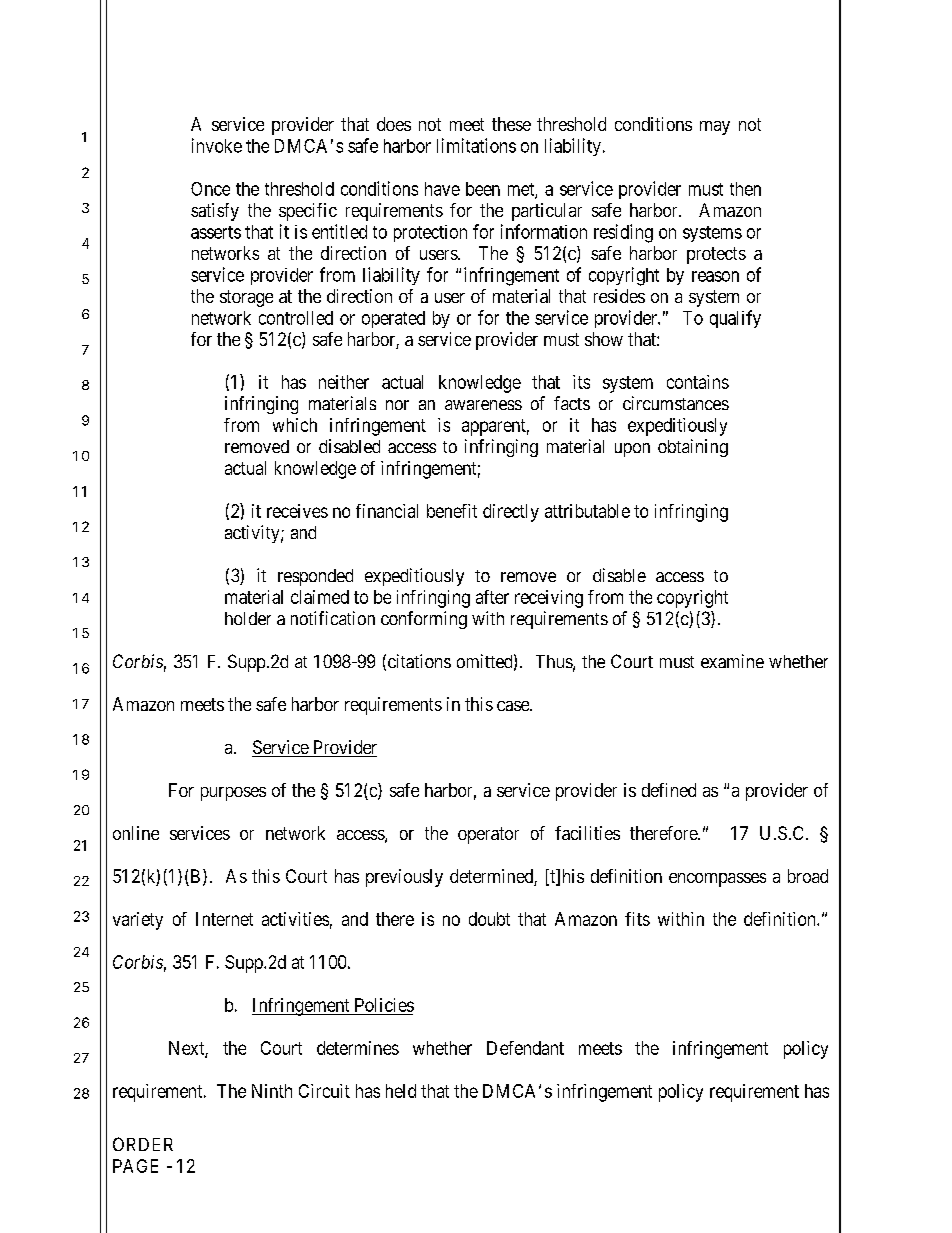  I want to click on ORDER, so click(143, 1144).
